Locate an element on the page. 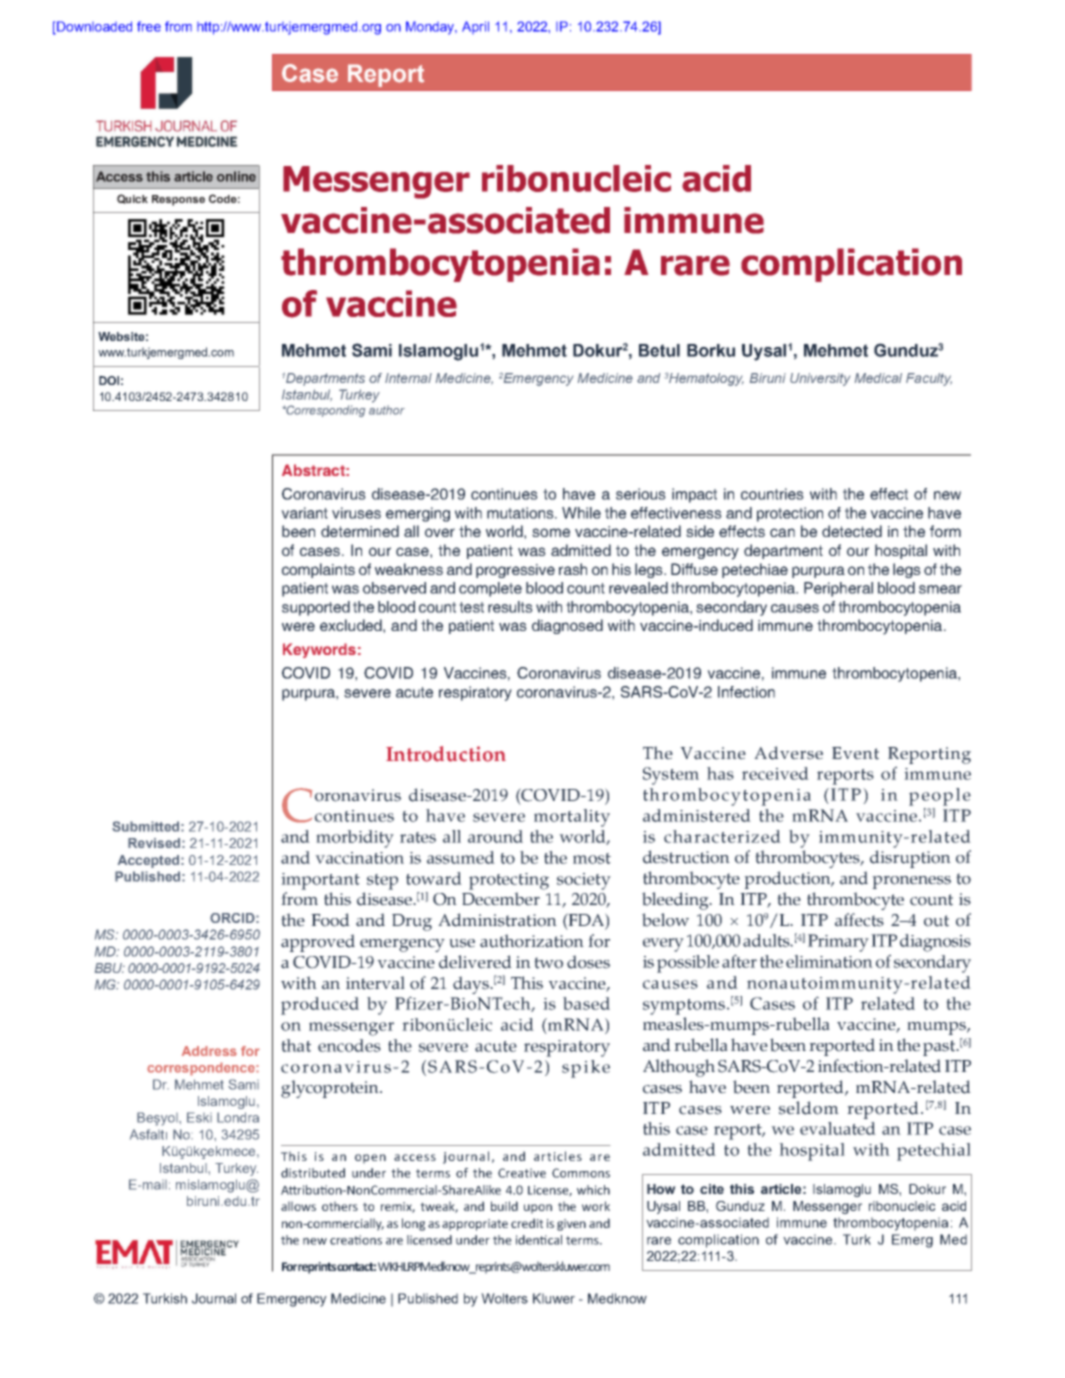 The image size is (1065, 1378). important is located at coordinates (320, 881).
